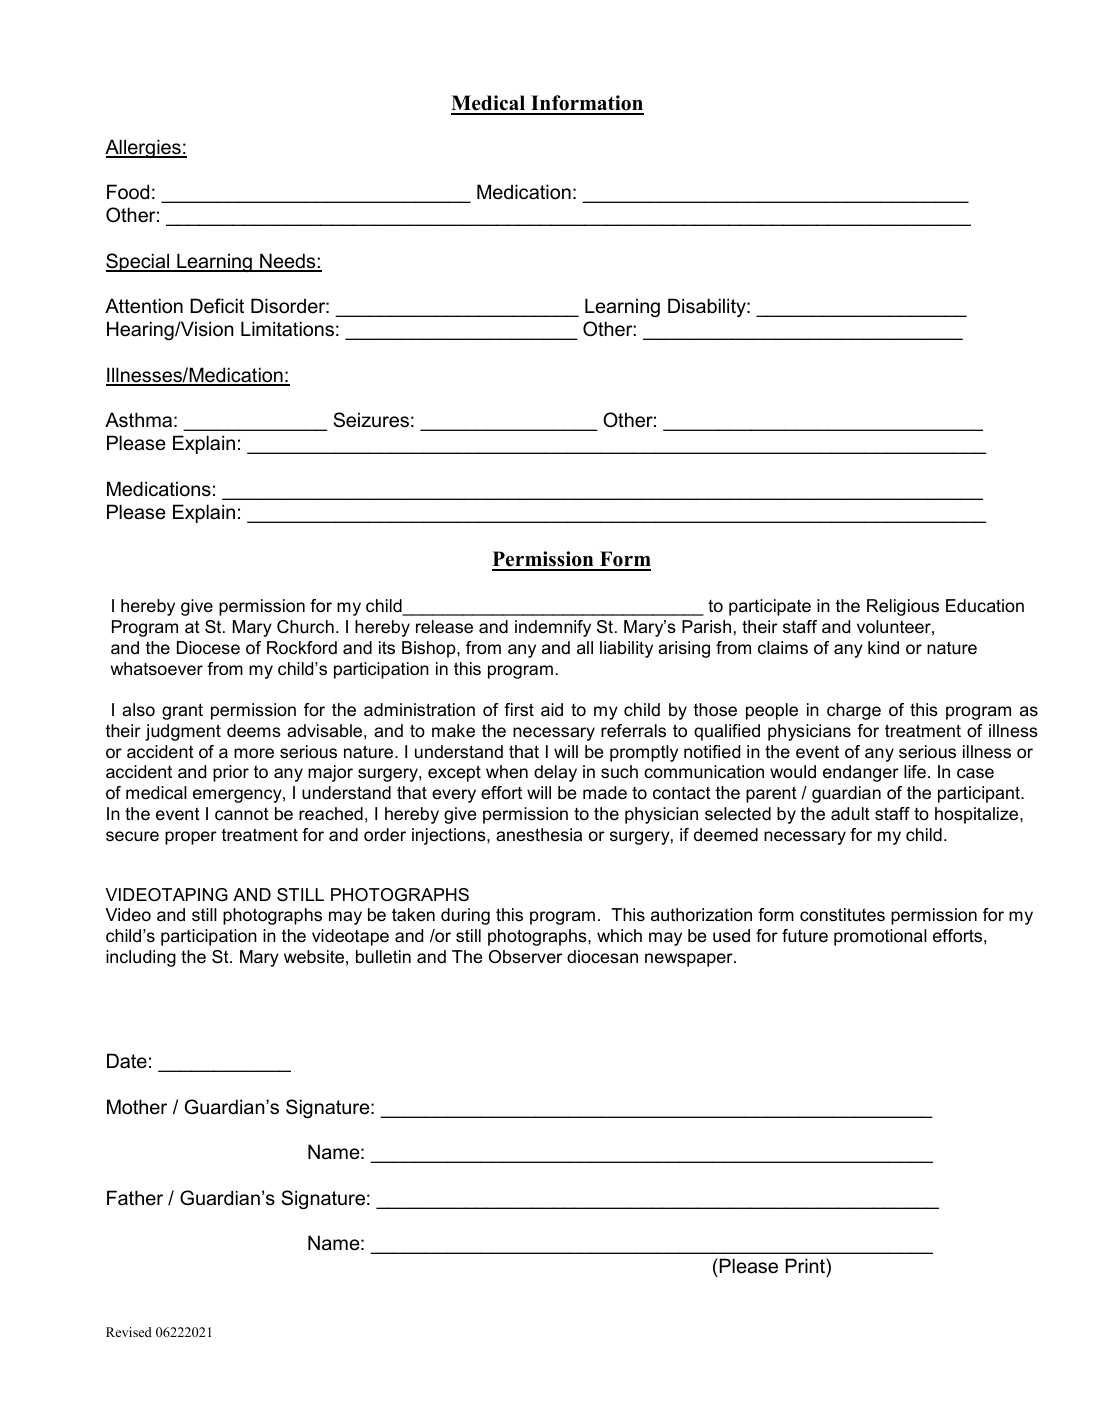 This screenshot has width=1103, height=1428. I want to click on Religious, so click(903, 607).
